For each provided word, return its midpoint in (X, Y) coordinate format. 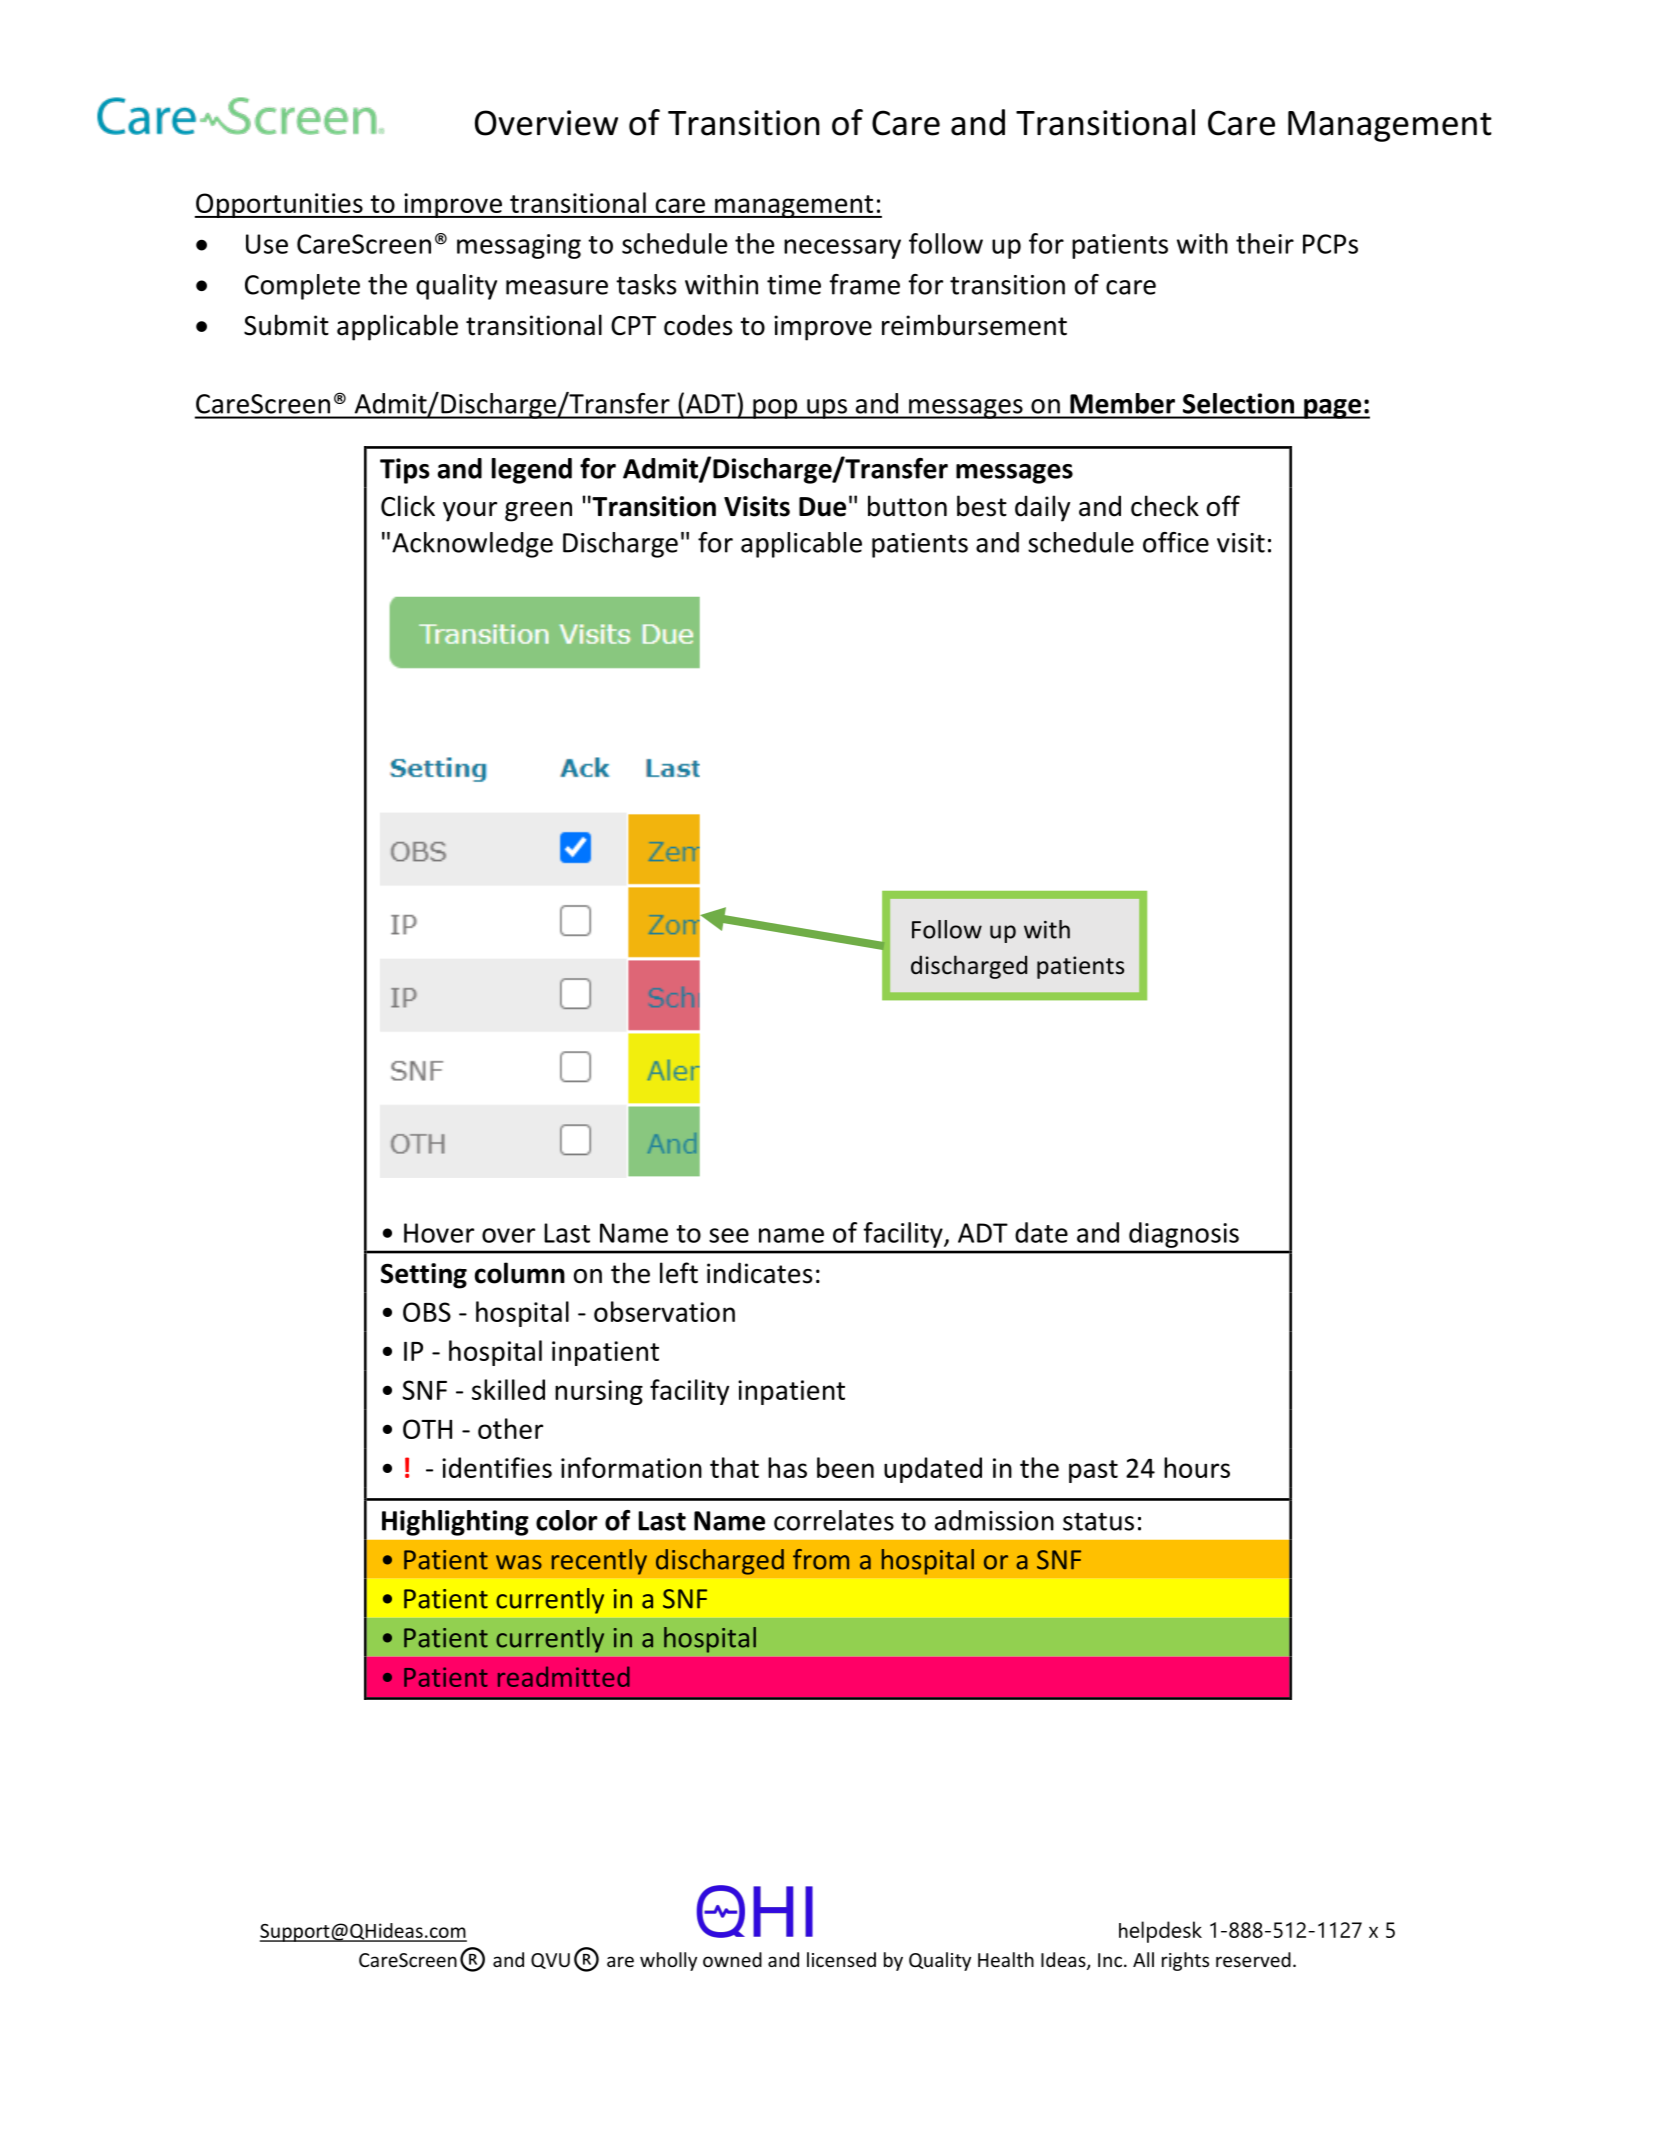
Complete (302, 287)
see (729, 1235)
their (1265, 243)
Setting (424, 1276)
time (794, 285)
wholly (668, 1961)
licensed (841, 1959)
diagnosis (1184, 1235)
